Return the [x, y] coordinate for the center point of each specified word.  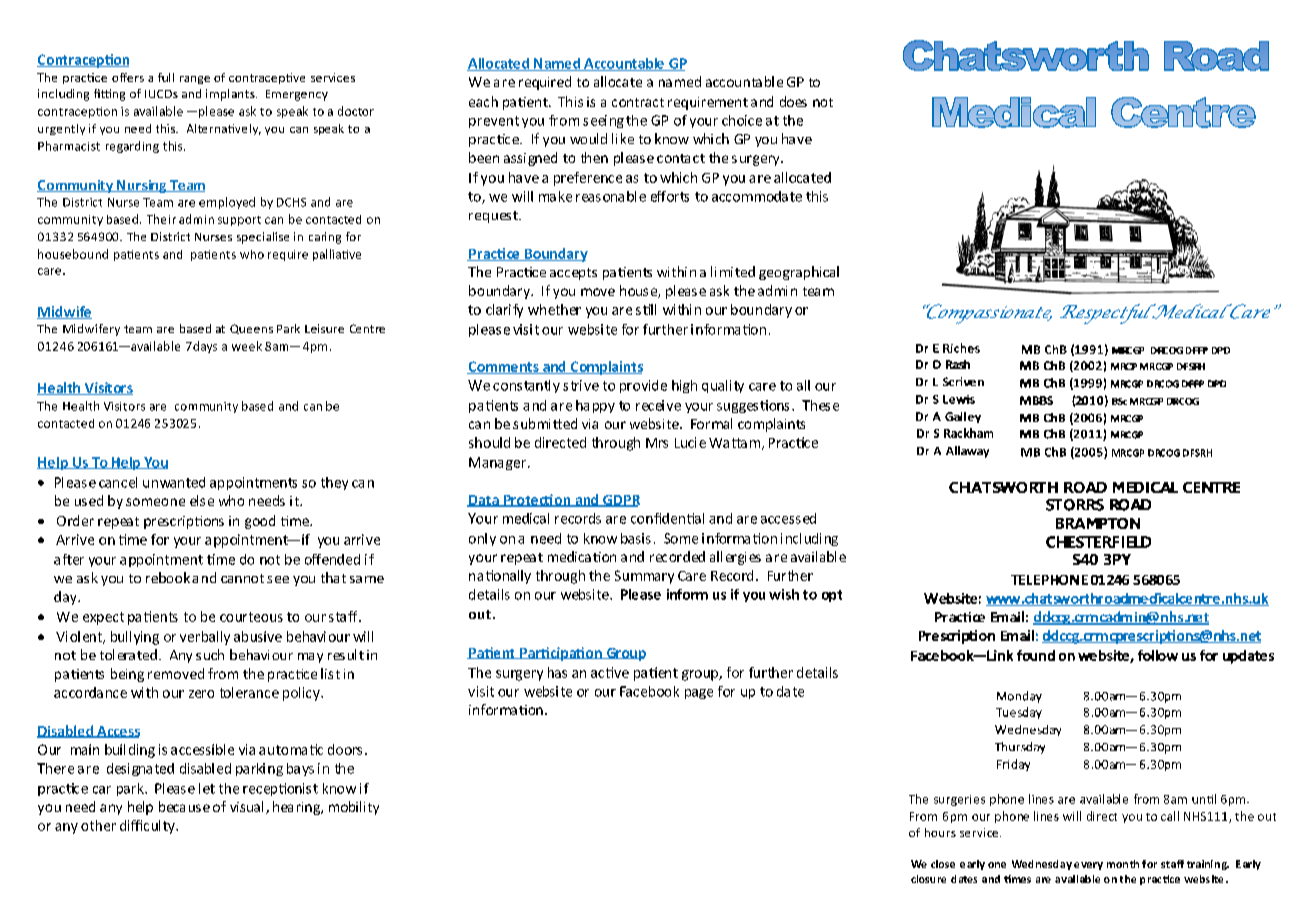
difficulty [148, 827]
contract [638, 102]
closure [928, 879]
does [793, 101]
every [1088, 866]
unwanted [174, 482]
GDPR [620, 501]
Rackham [968, 433]
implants [231, 95]
